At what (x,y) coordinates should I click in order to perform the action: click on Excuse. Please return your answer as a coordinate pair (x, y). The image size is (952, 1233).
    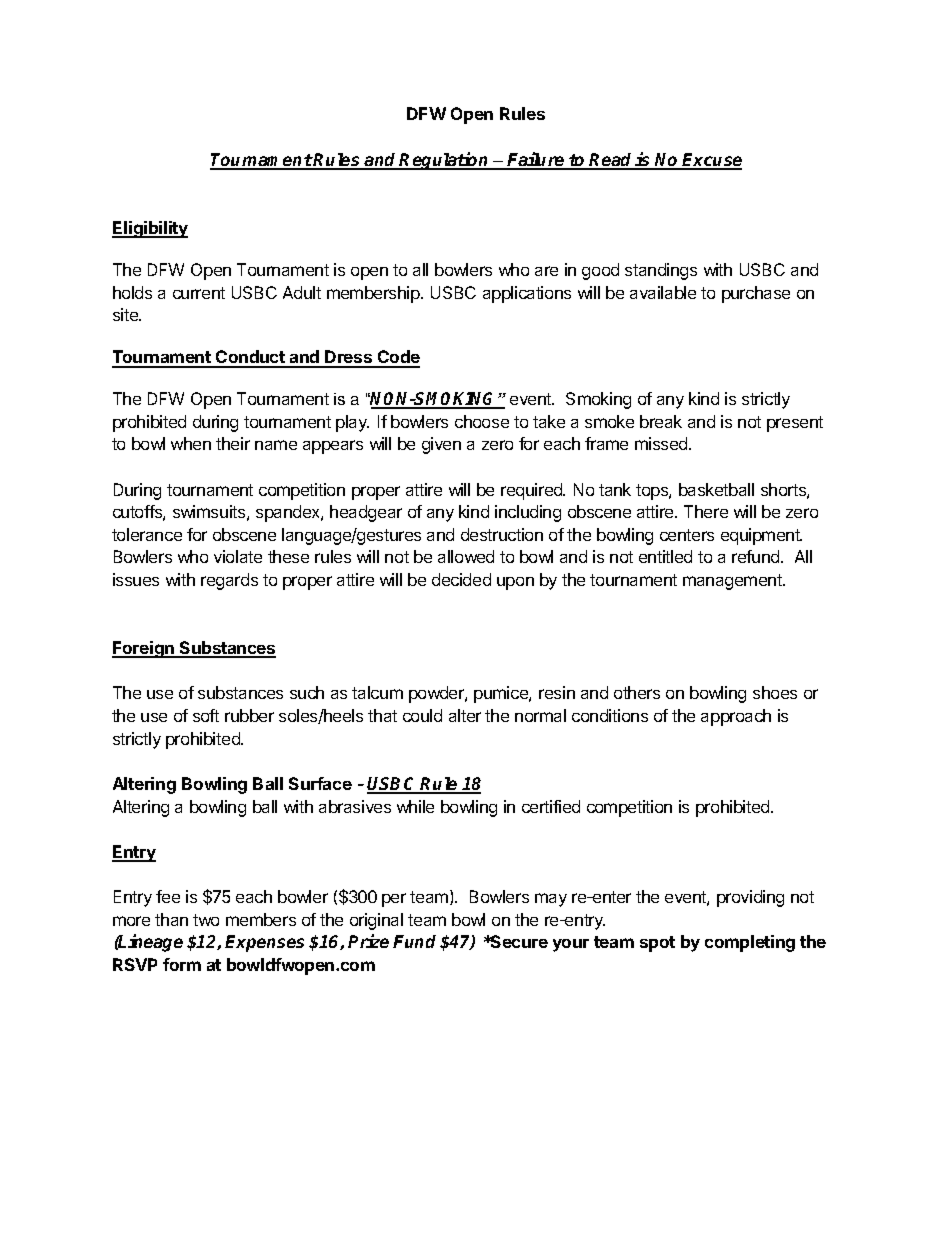
    Looking at the image, I should click on (711, 161).
